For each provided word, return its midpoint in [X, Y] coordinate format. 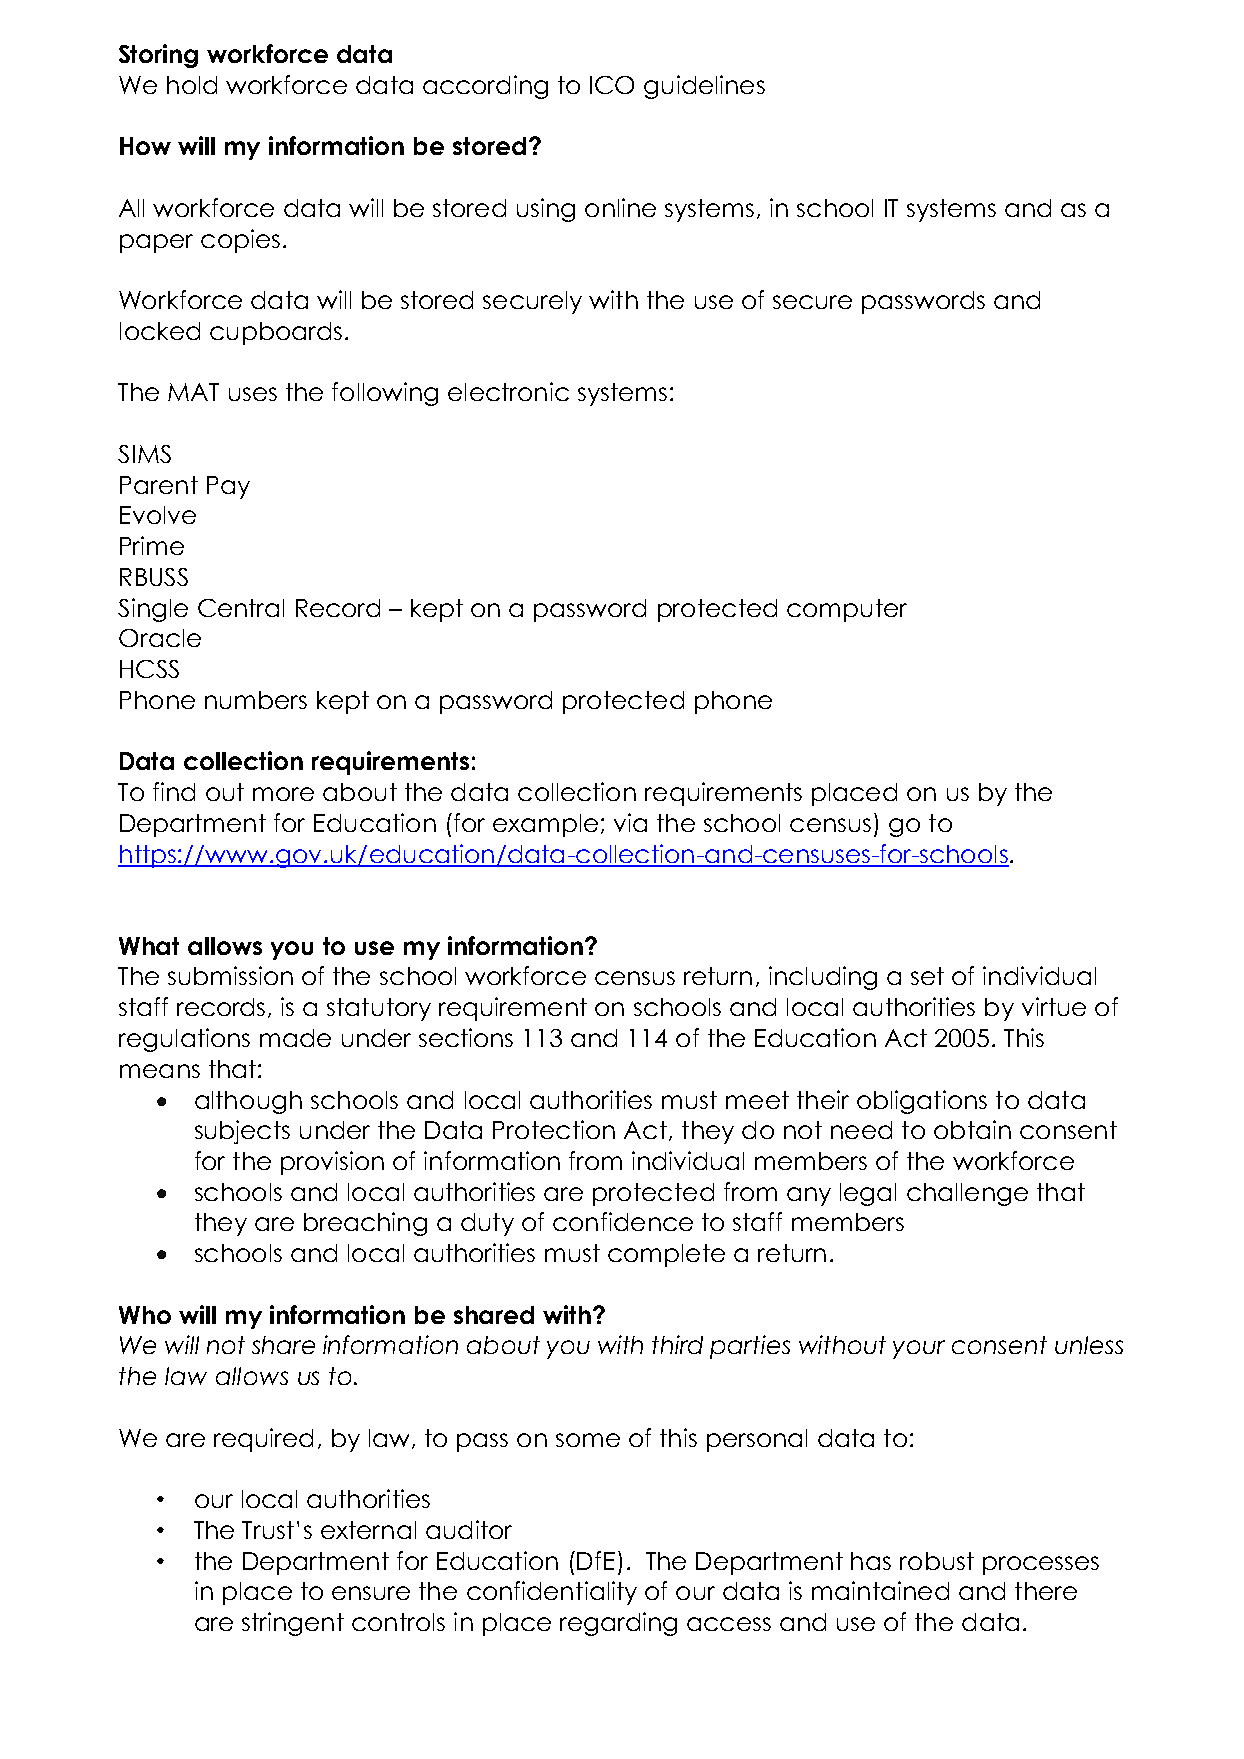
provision [332, 1163]
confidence [623, 1221]
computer [847, 610]
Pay [228, 487]
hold [192, 85]
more [283, 794]
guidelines [704, 87]
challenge [967, 1194]
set [927, 976]
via [630, 822]
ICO [612, 85]
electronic [508, 391]
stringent [293, 1624]
